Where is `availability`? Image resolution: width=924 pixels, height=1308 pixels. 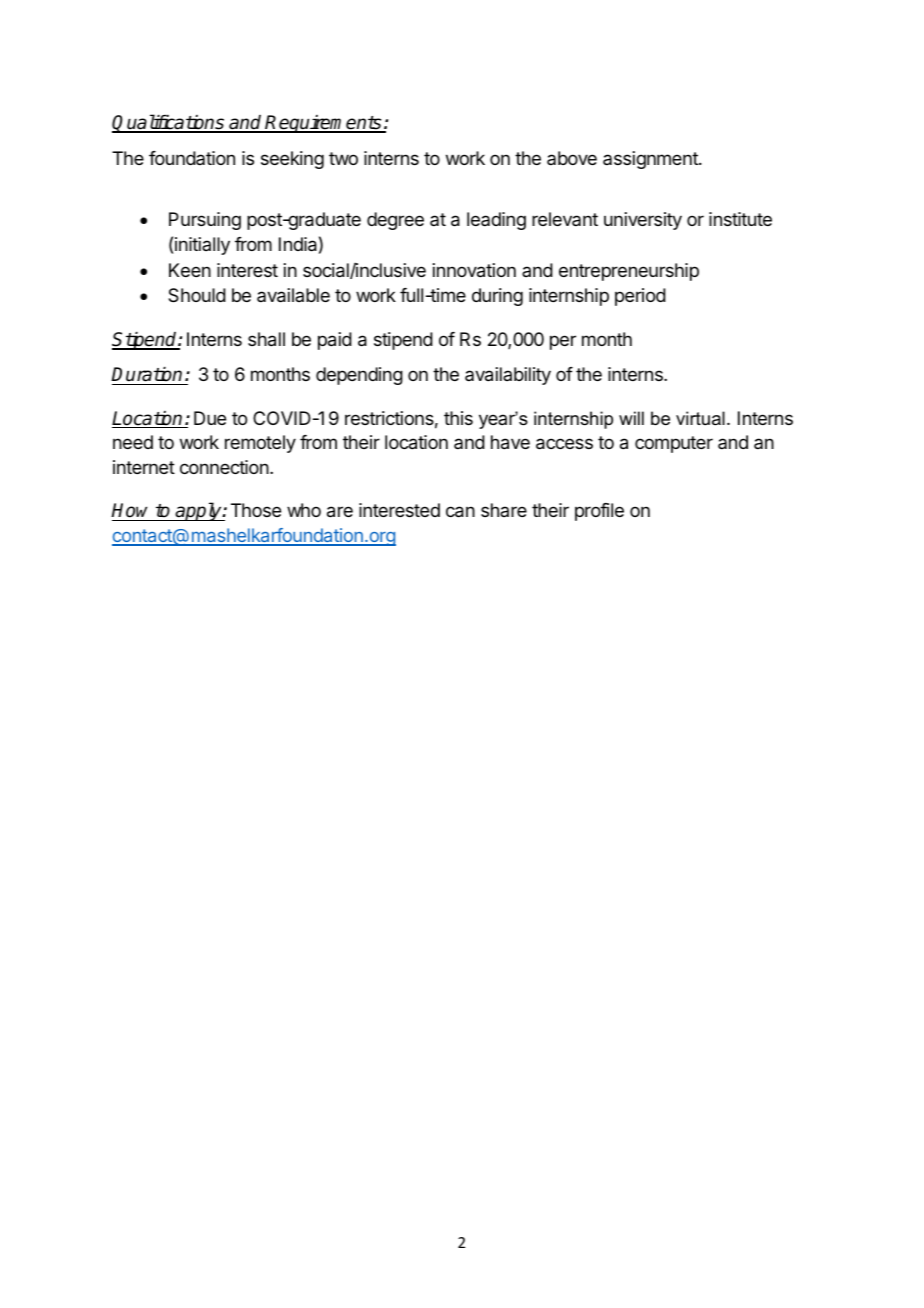
availability is located at coordinates (508, 376).
